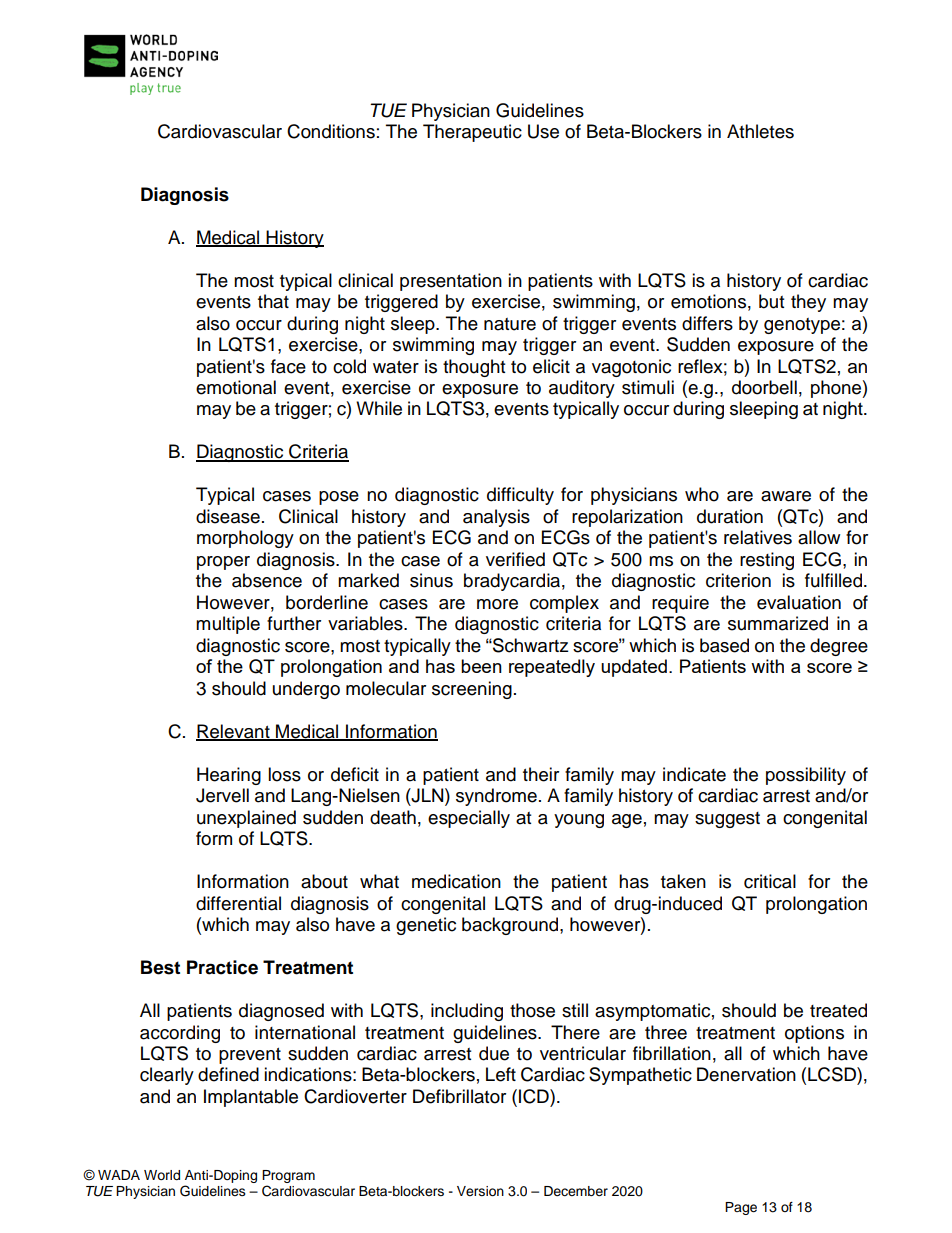 The width and height of the screenshot is (952, 1233). I want to click on World, so click(162, 1175).
